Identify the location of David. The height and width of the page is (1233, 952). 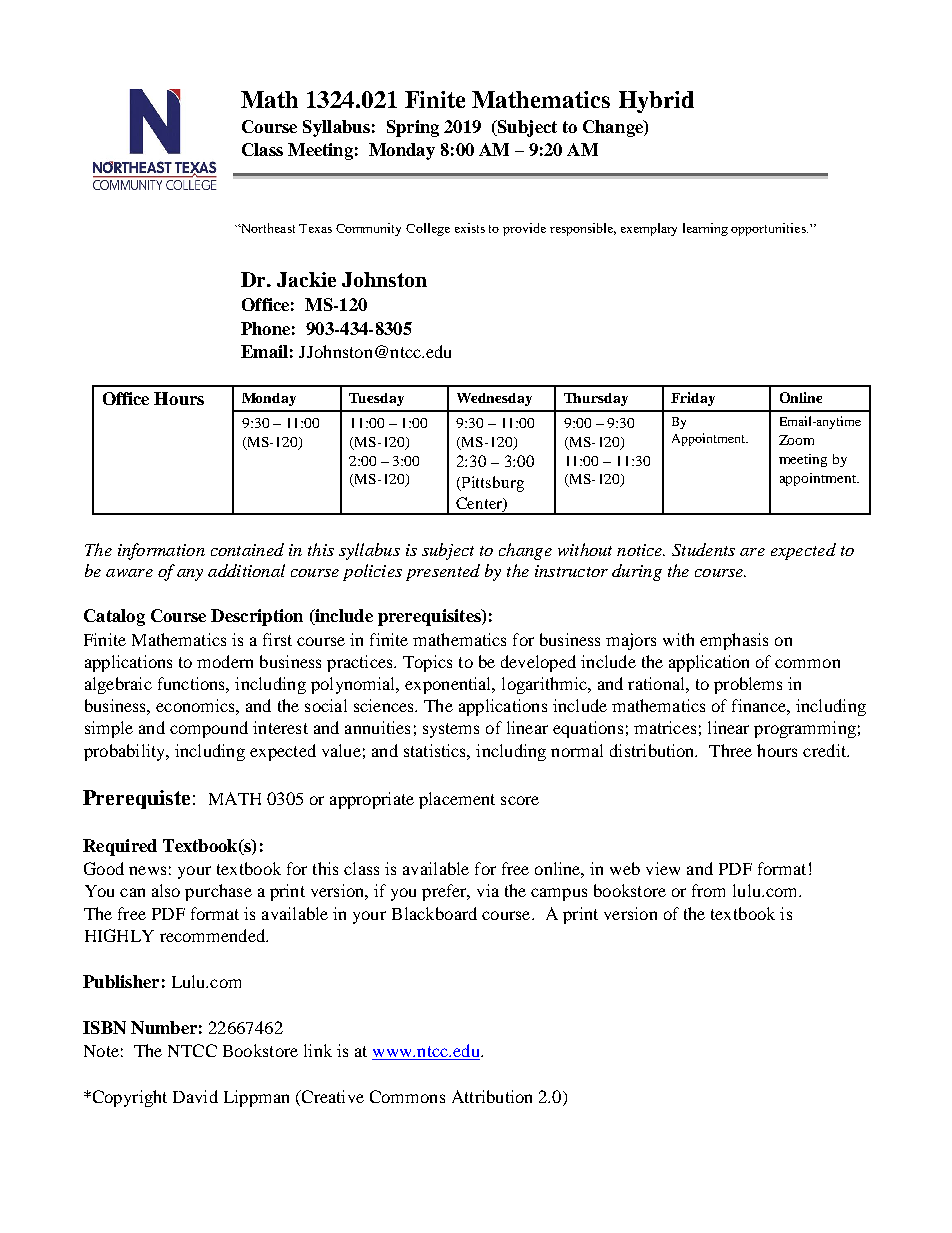
(195, 1096).
